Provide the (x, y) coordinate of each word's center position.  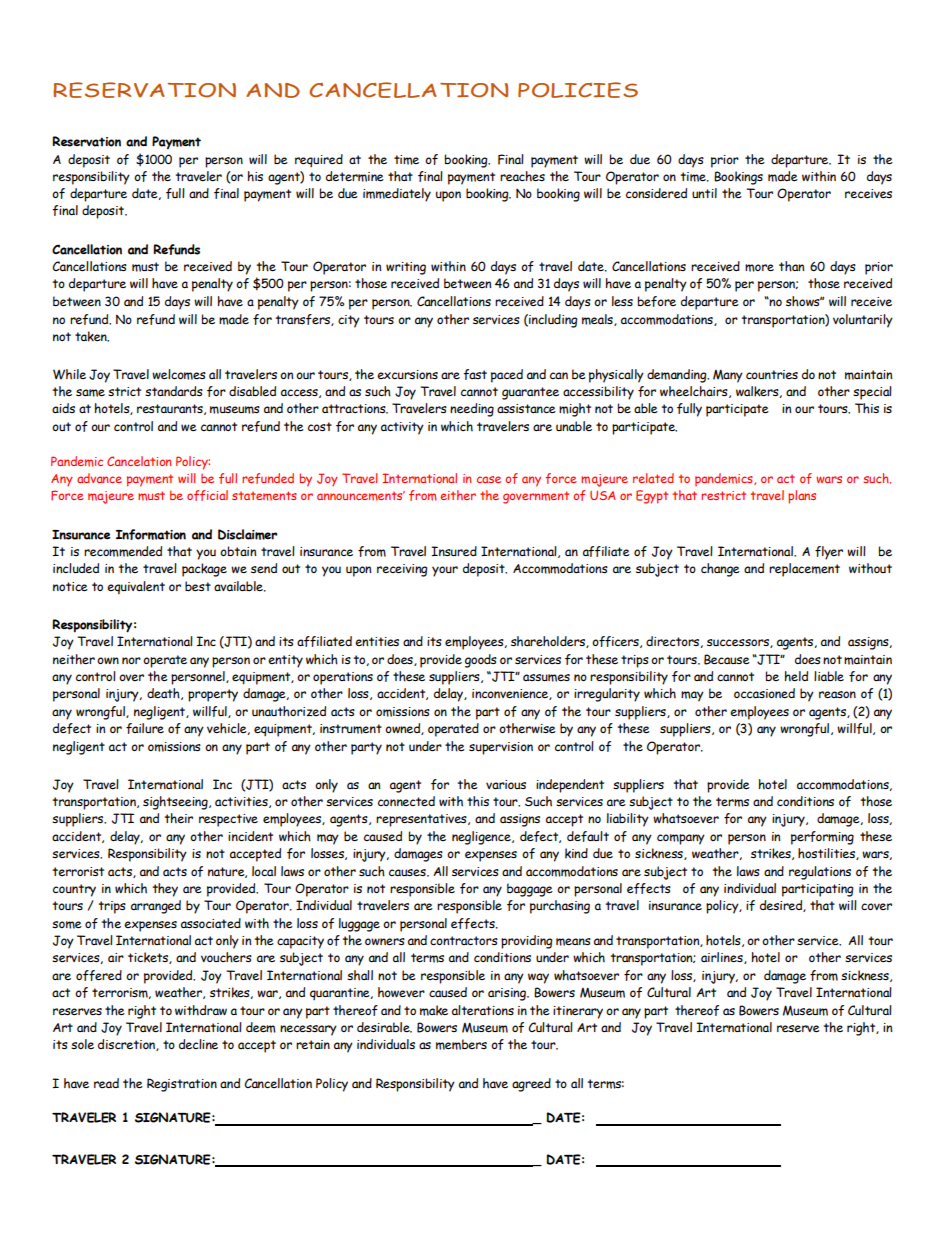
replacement (804, 570)
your (445, 571)
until (704, 193)
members (461, 1044)
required (319, 160)
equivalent (136, 587)
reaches (522, 176)
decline (198, 1044)
